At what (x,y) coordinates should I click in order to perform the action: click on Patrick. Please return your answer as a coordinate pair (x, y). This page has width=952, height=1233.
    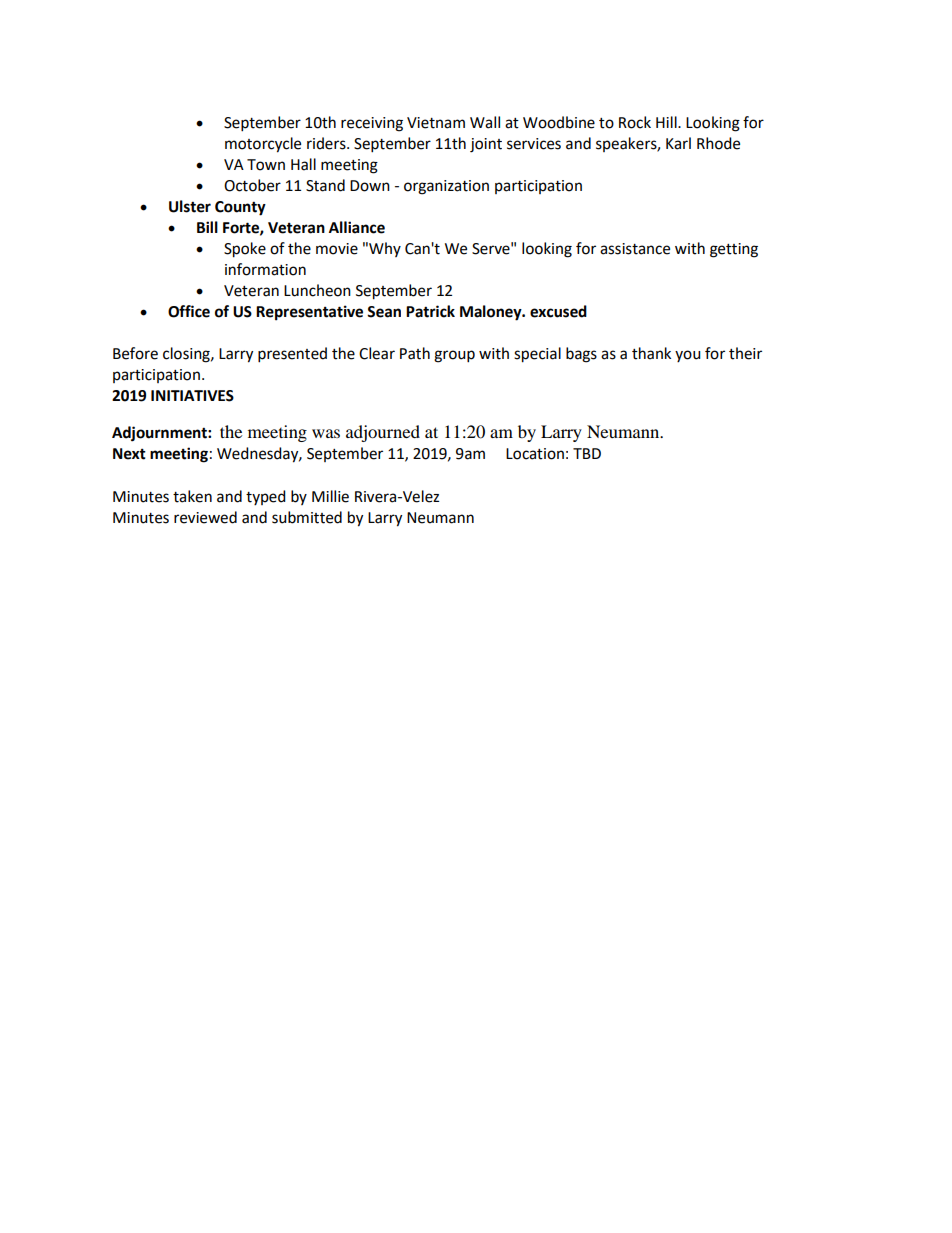
    Looking at the image, I should click on (430, 311).
